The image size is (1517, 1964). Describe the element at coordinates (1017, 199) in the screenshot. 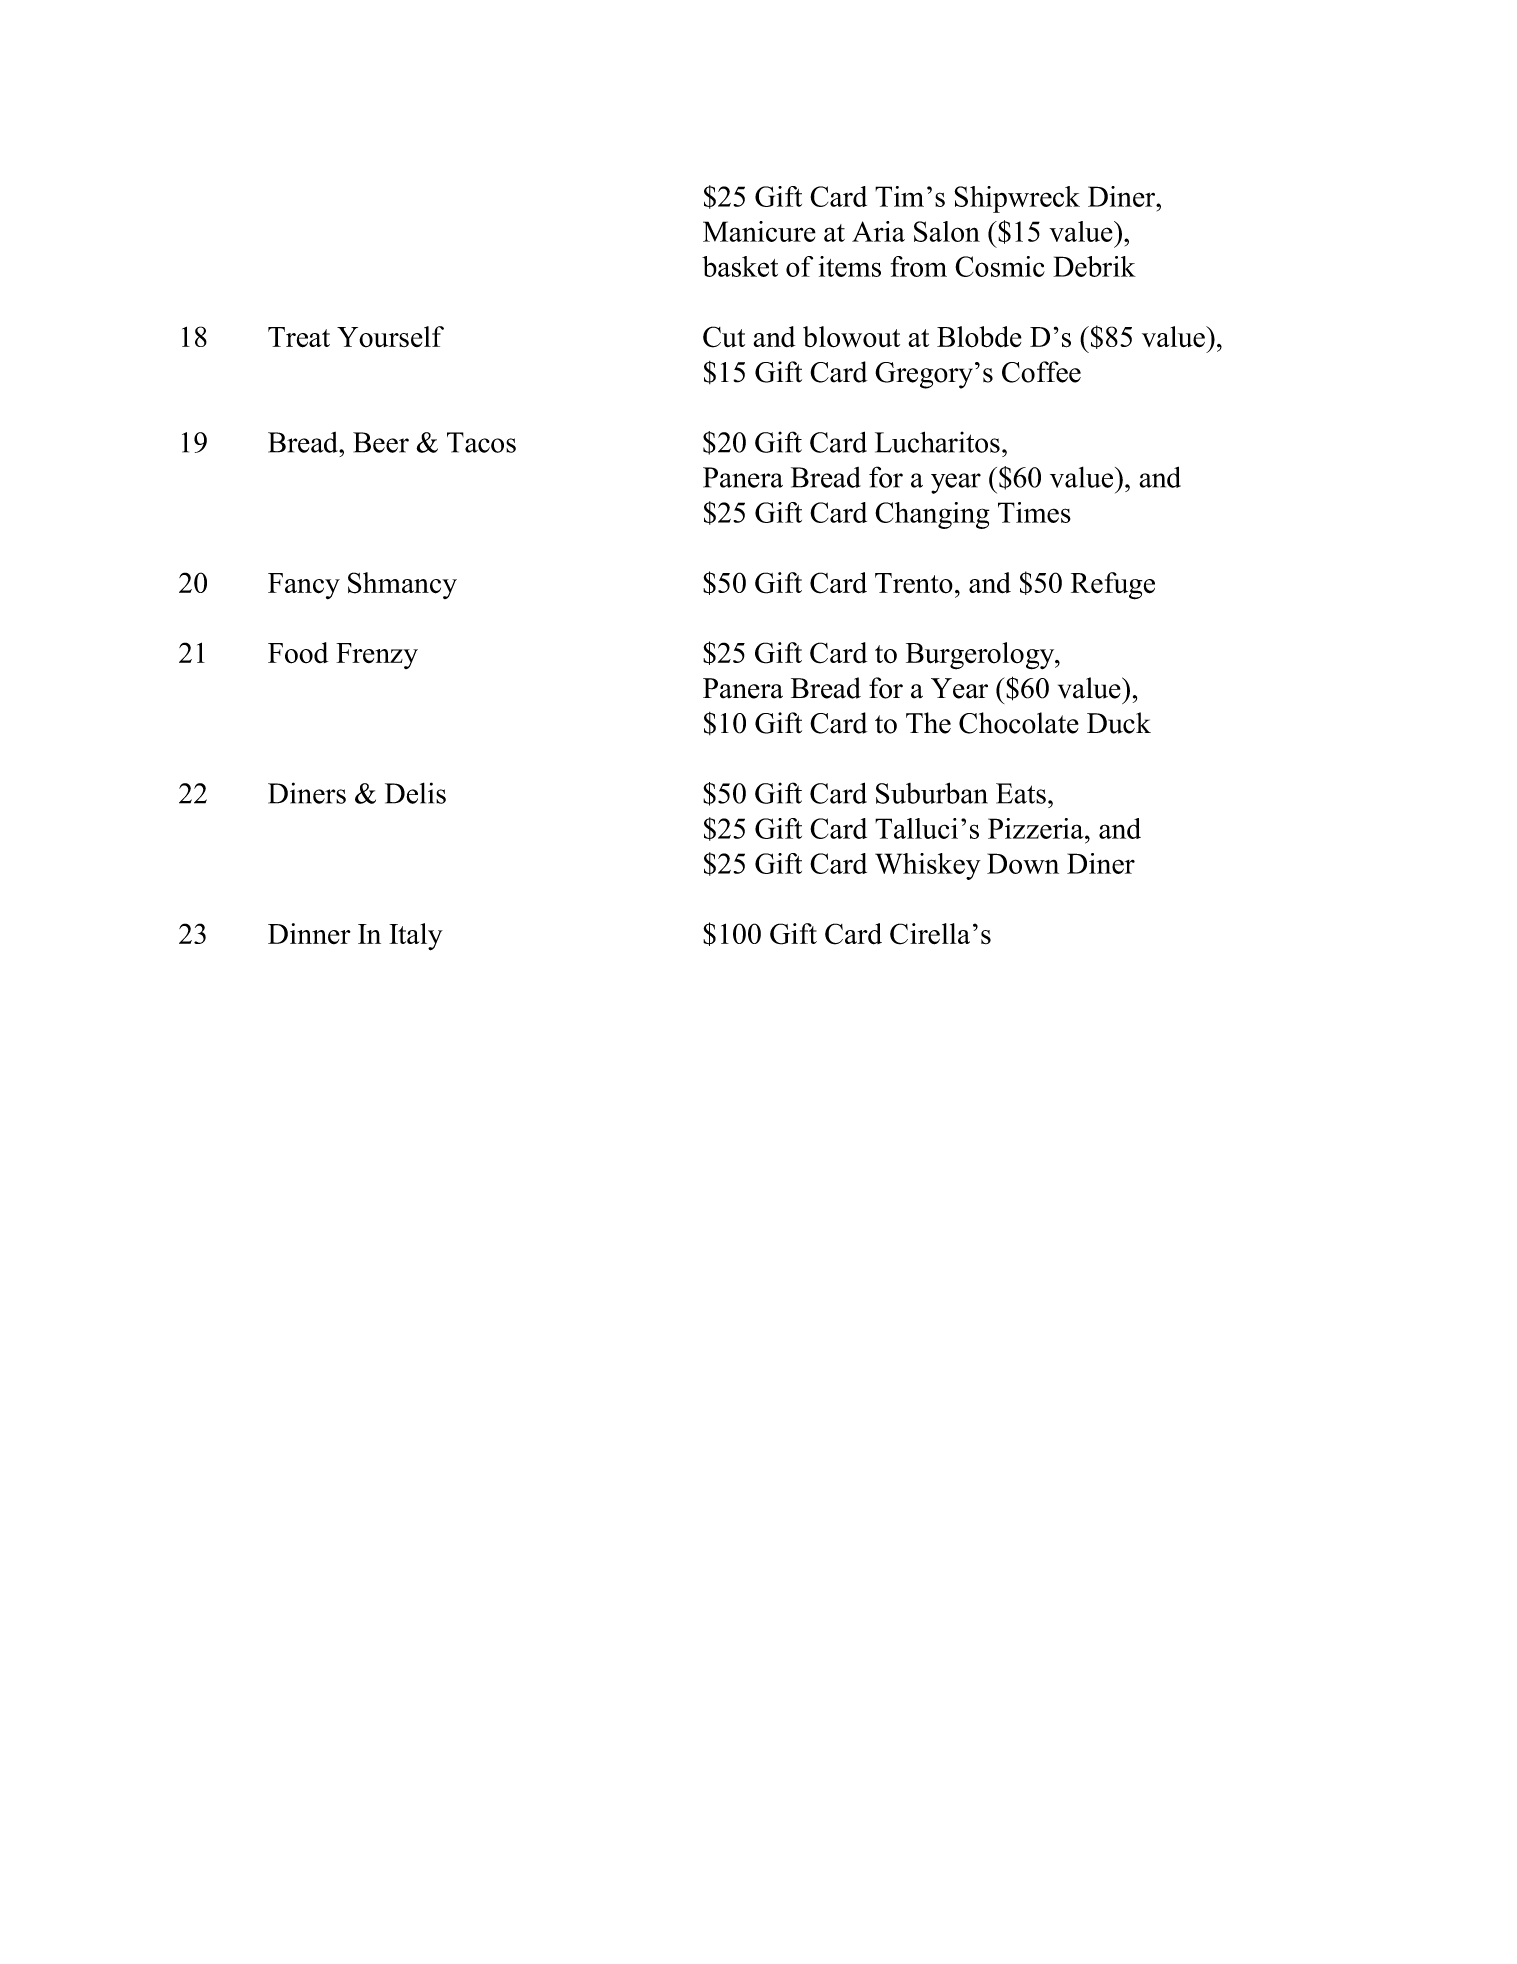

I see `Shipwreck` at that location.
